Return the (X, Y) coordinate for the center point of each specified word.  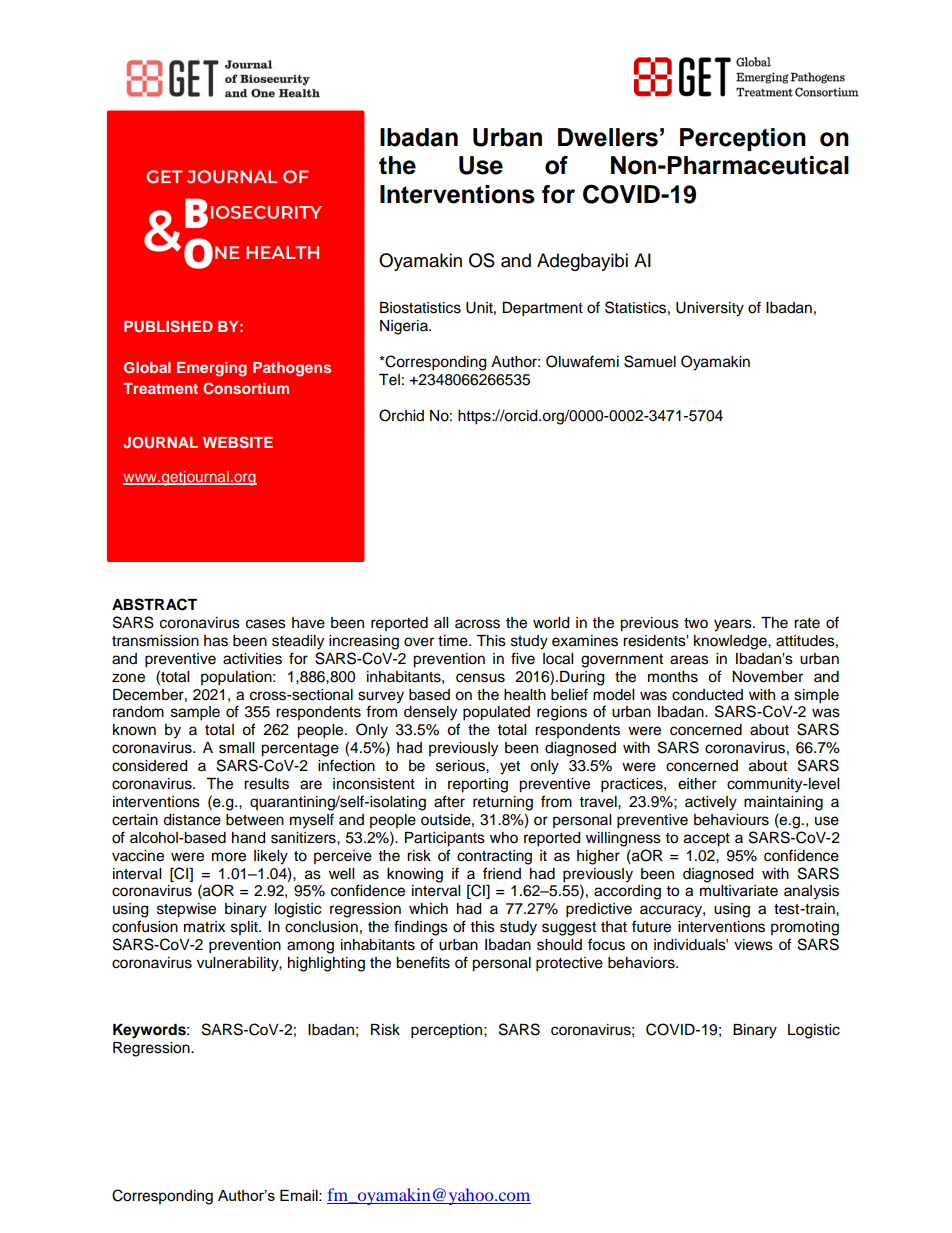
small (236, 748)
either (697, 784)
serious (461, 766)
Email (300, 1195)
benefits (423, 962)
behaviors (642, 963)
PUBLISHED (168, 326)
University (710, 309)
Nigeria (405, 327)
